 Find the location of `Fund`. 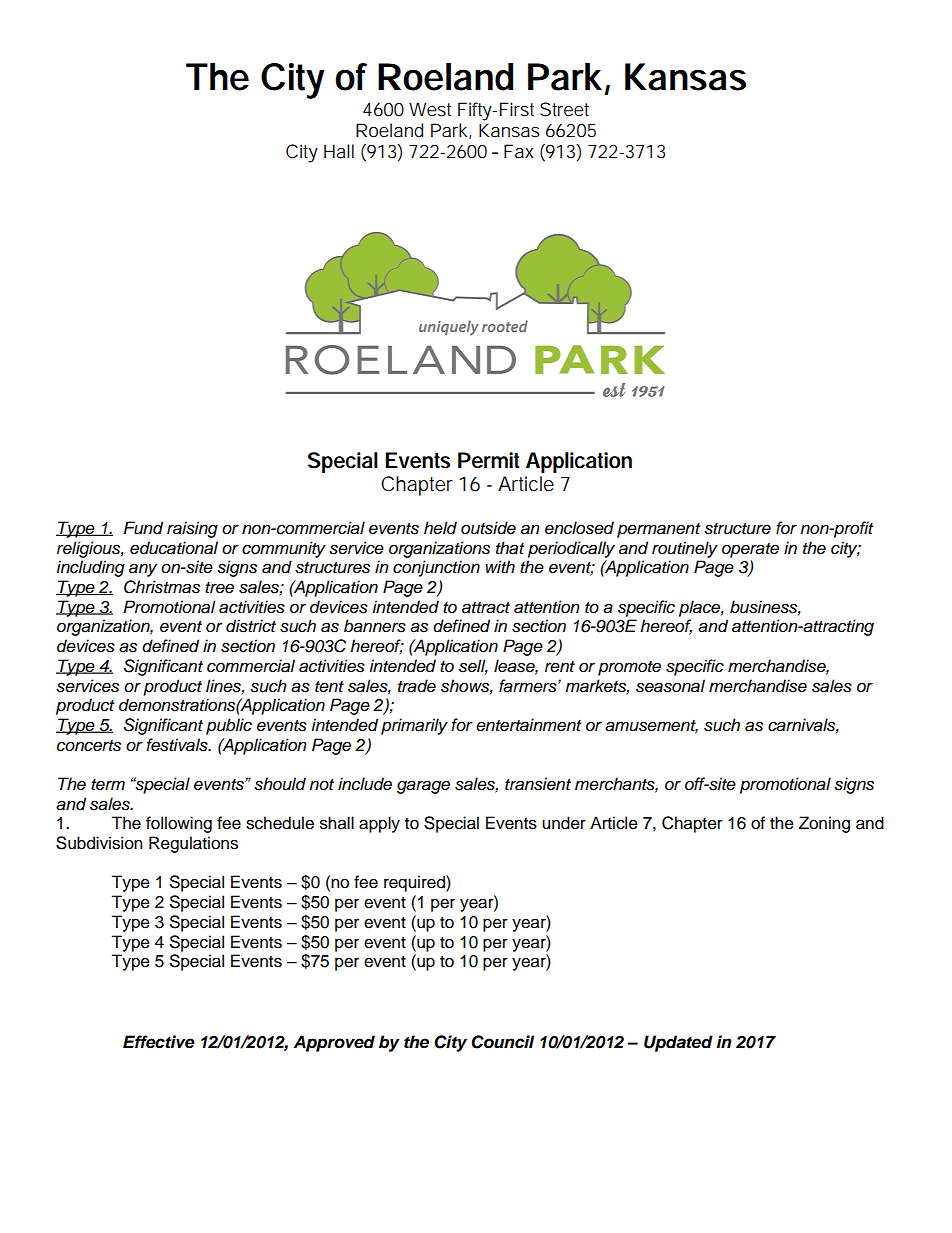

Fund is located at coordinates (143, 528).
